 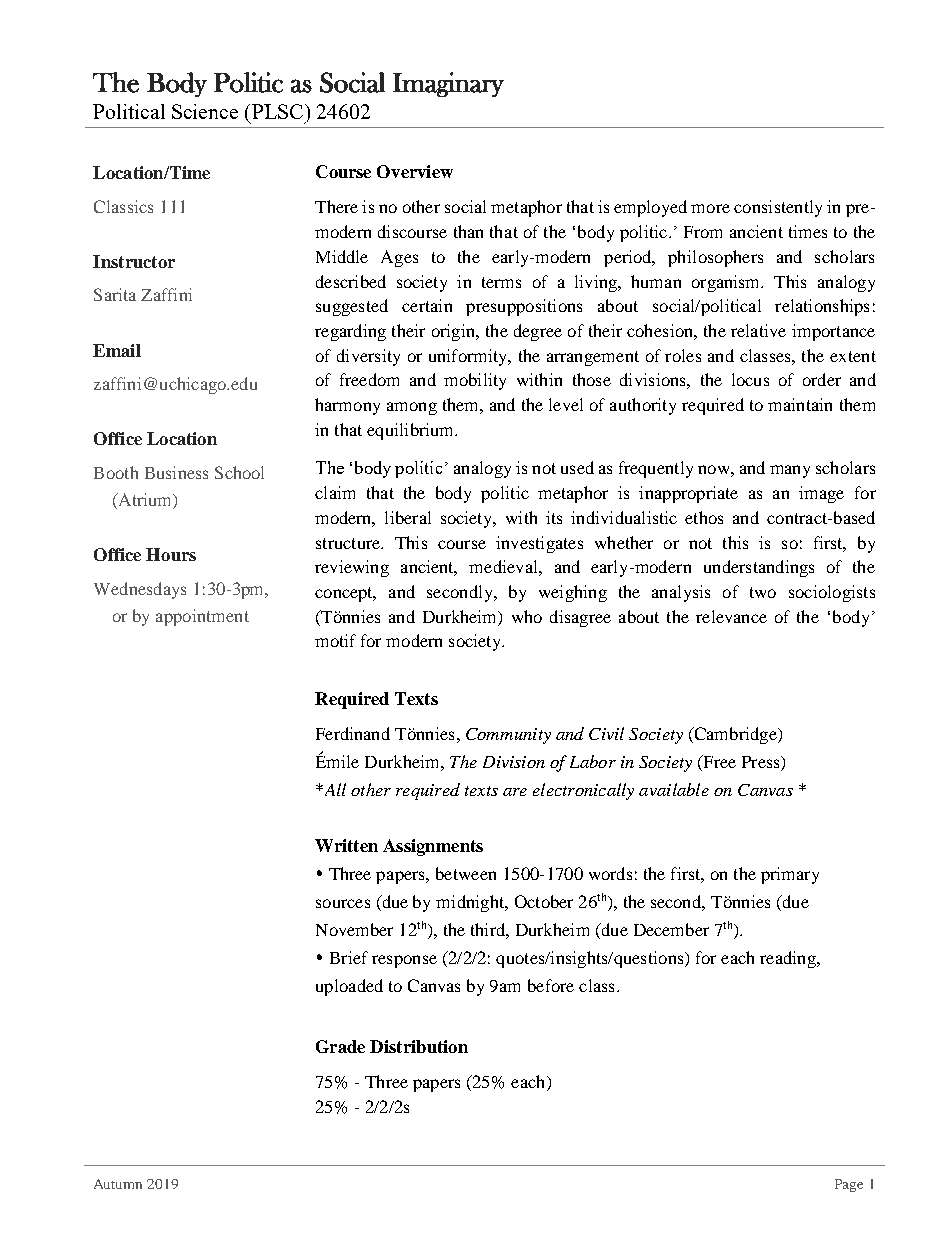 What do you see at coordinates (118, 1184) in the page?
I see `Autumn` at bounding box center [118, 1184].
